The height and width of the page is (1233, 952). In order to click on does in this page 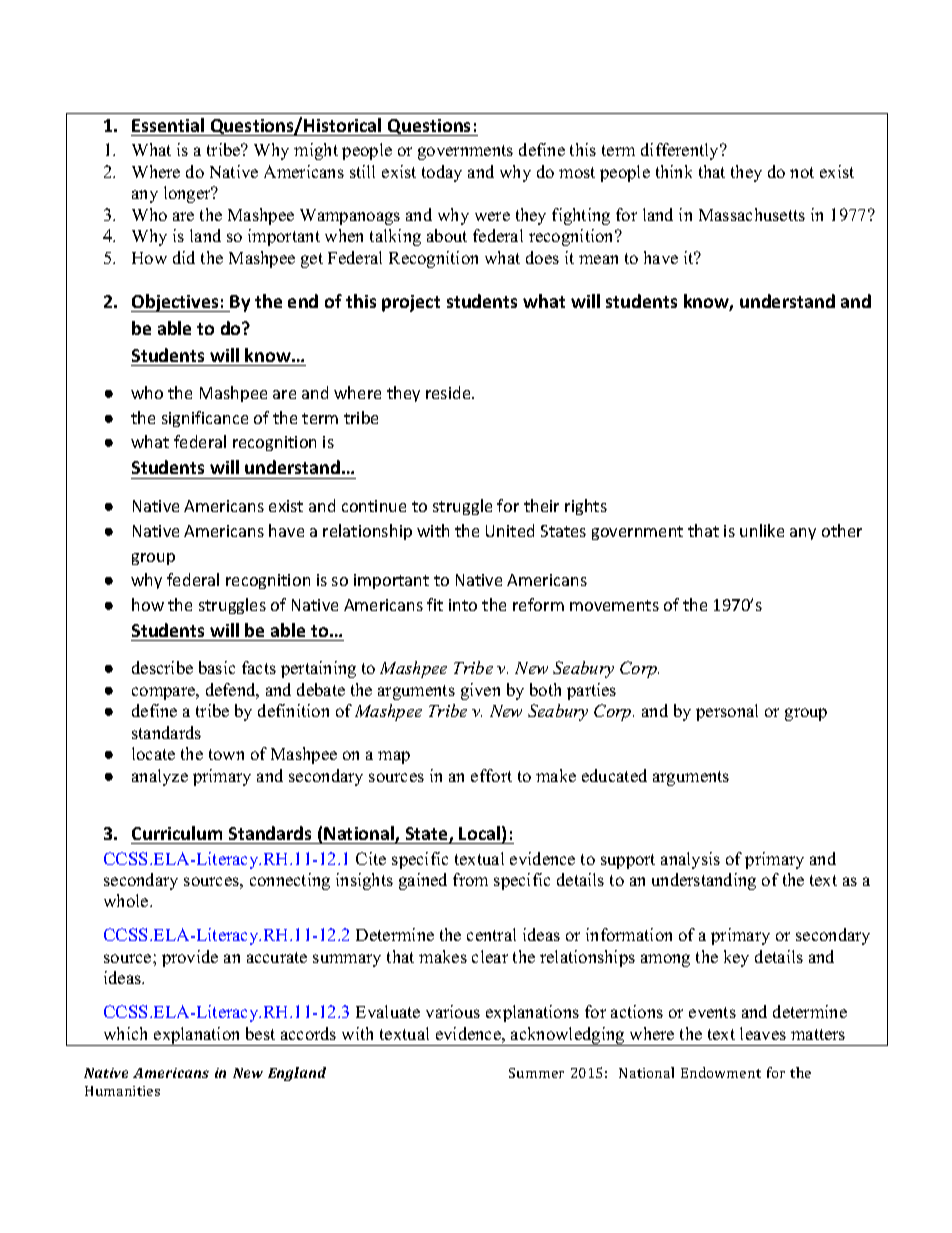, I will do `click(542, 257)`.
